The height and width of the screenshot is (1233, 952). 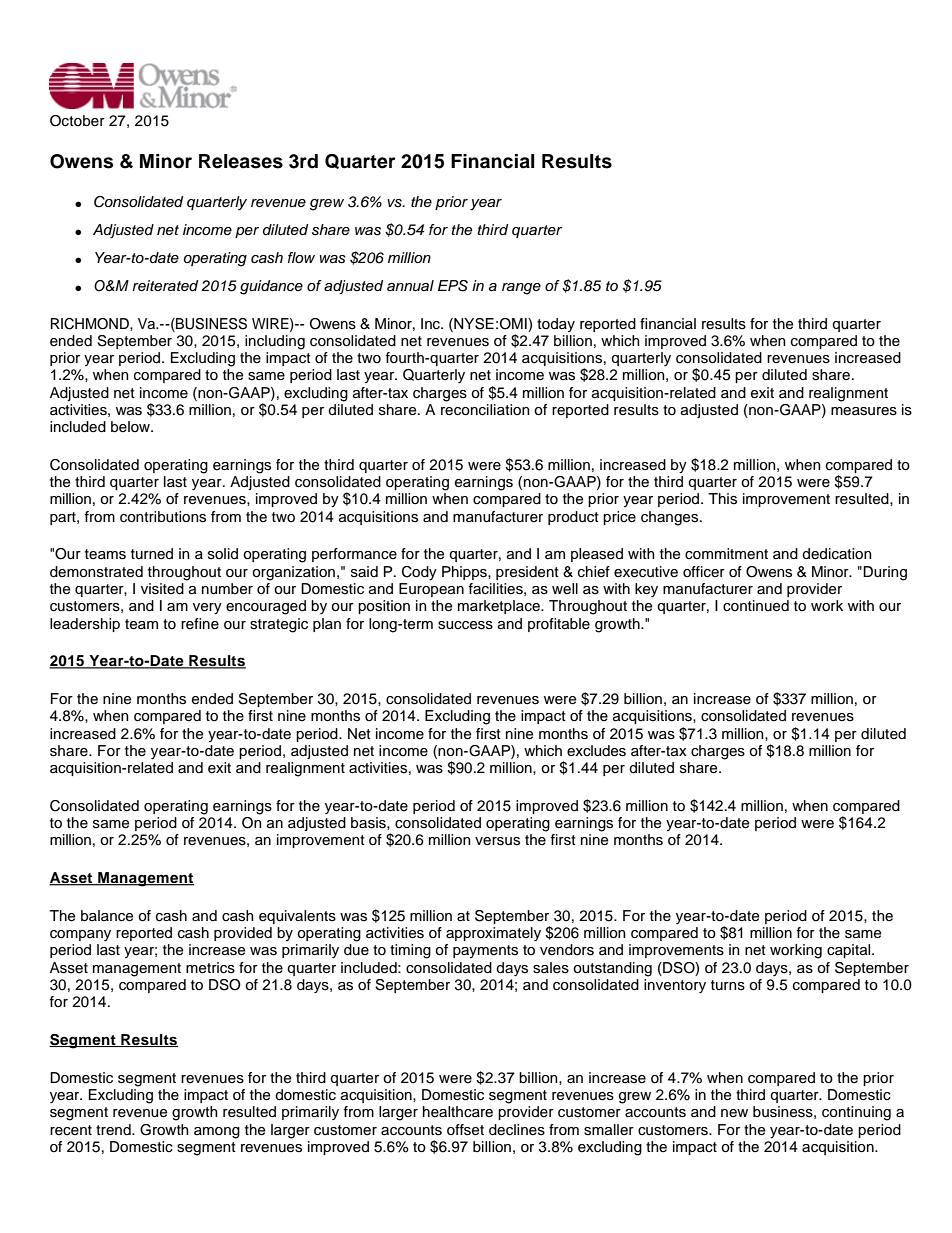 What do you see at coordinates (458, 1112) in the screenshot?
I see `healthcare` at bounding box center [458, 1112].
